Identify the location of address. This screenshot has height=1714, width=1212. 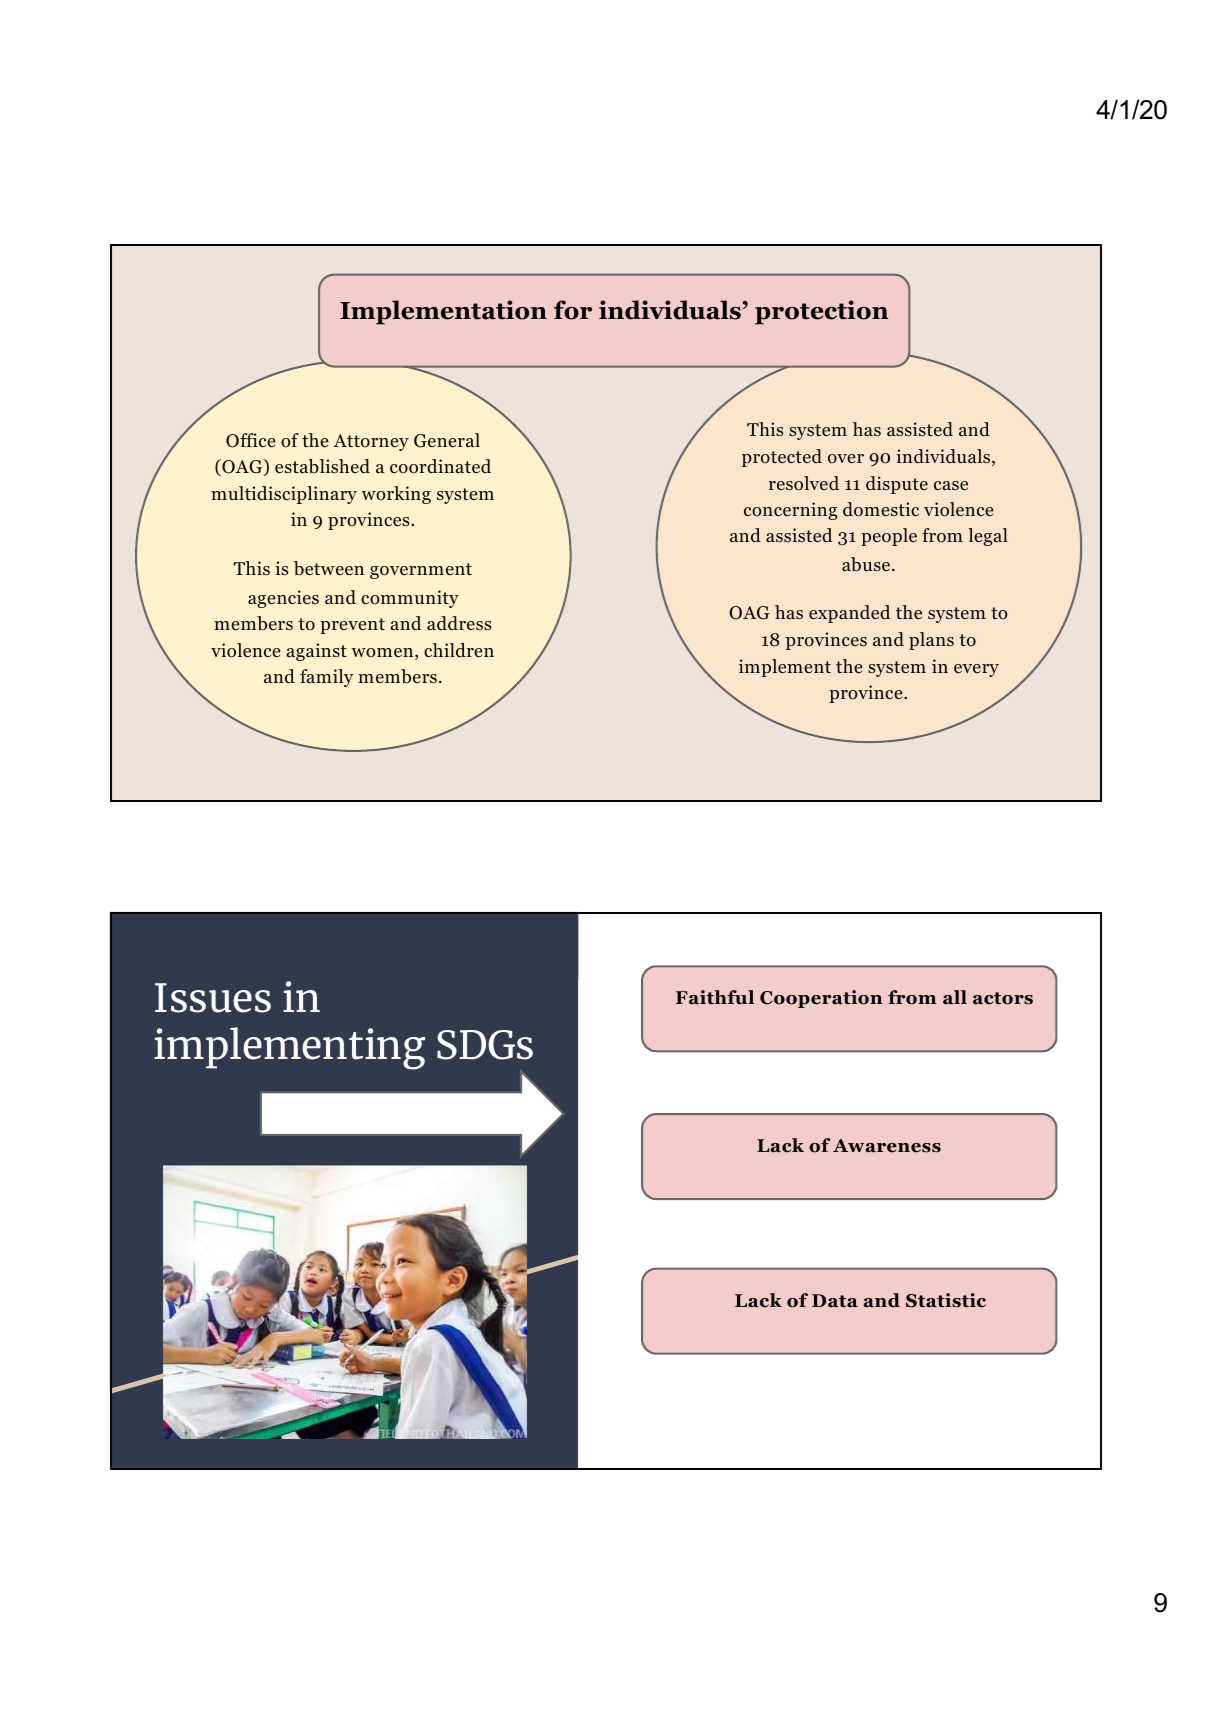
(459, 623).
